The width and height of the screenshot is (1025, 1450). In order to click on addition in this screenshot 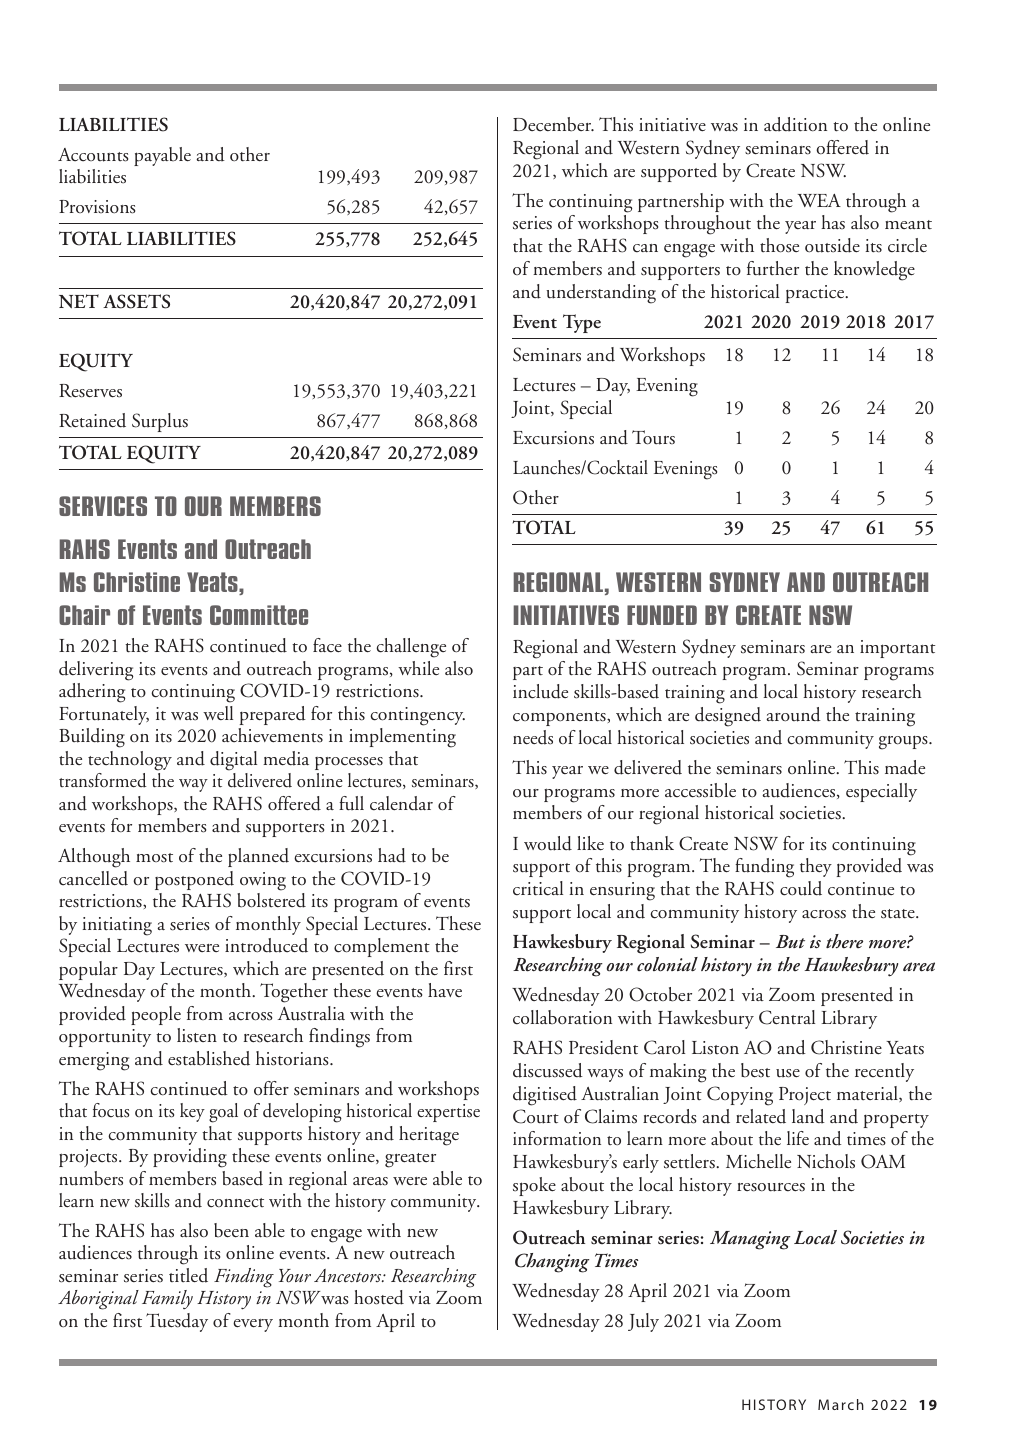, I will do `click(795, 124)`.
